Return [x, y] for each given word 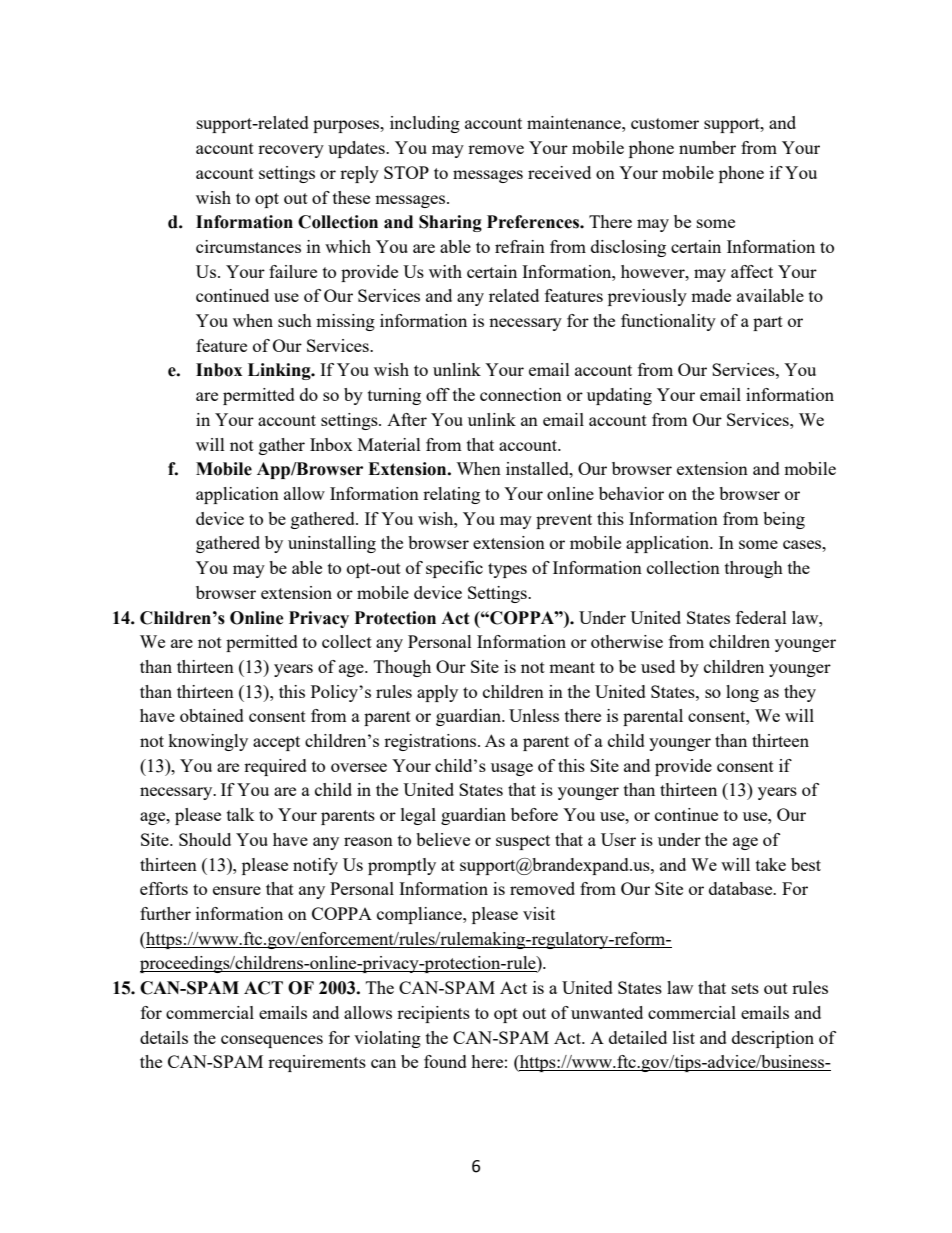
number [707, 147]
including [425, 124]
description [773, 1039]
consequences [272, 1041]
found [445, 1061]
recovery [291, 151]
